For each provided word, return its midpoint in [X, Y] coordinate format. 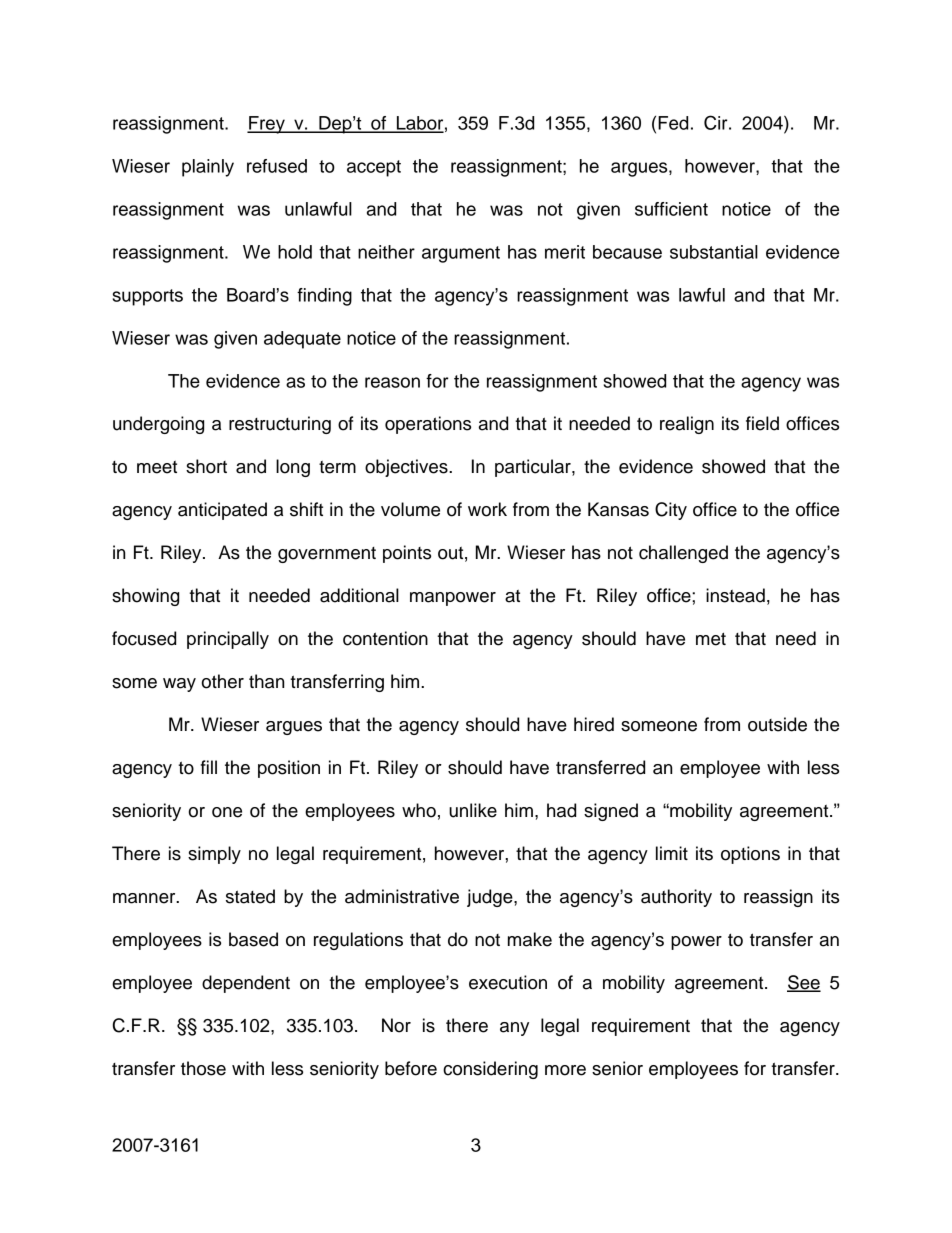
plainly [208, 168]
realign [687, 425]
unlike [473, 810]
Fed [673, 123]
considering [490, 1070]
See [804, 983]
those [203, 1068]
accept [374, 168]
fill [209, 767]
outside [777, 724]
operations [428, 425]
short [206, 466]
